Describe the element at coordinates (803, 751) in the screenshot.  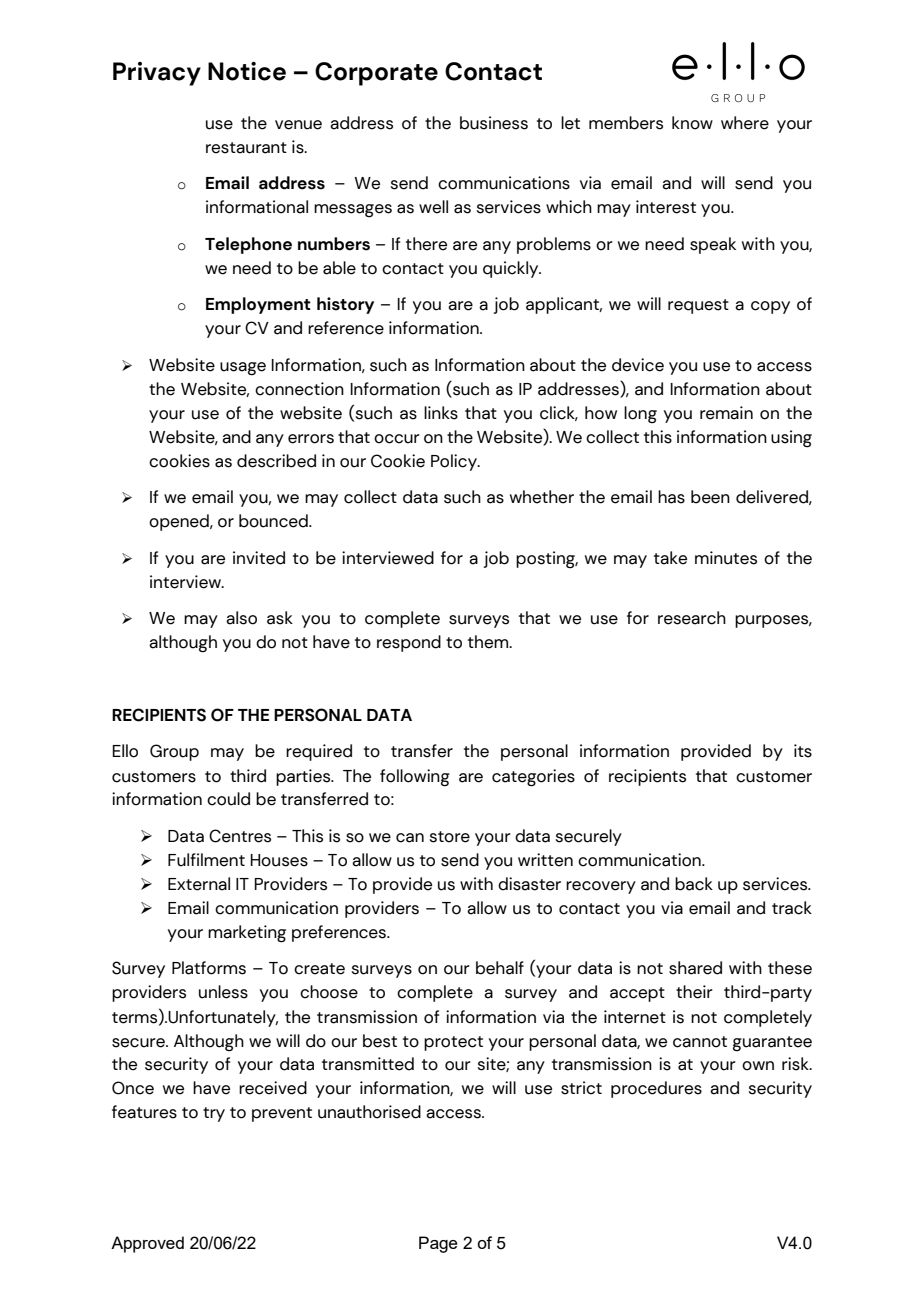
I see `its` at that location.
